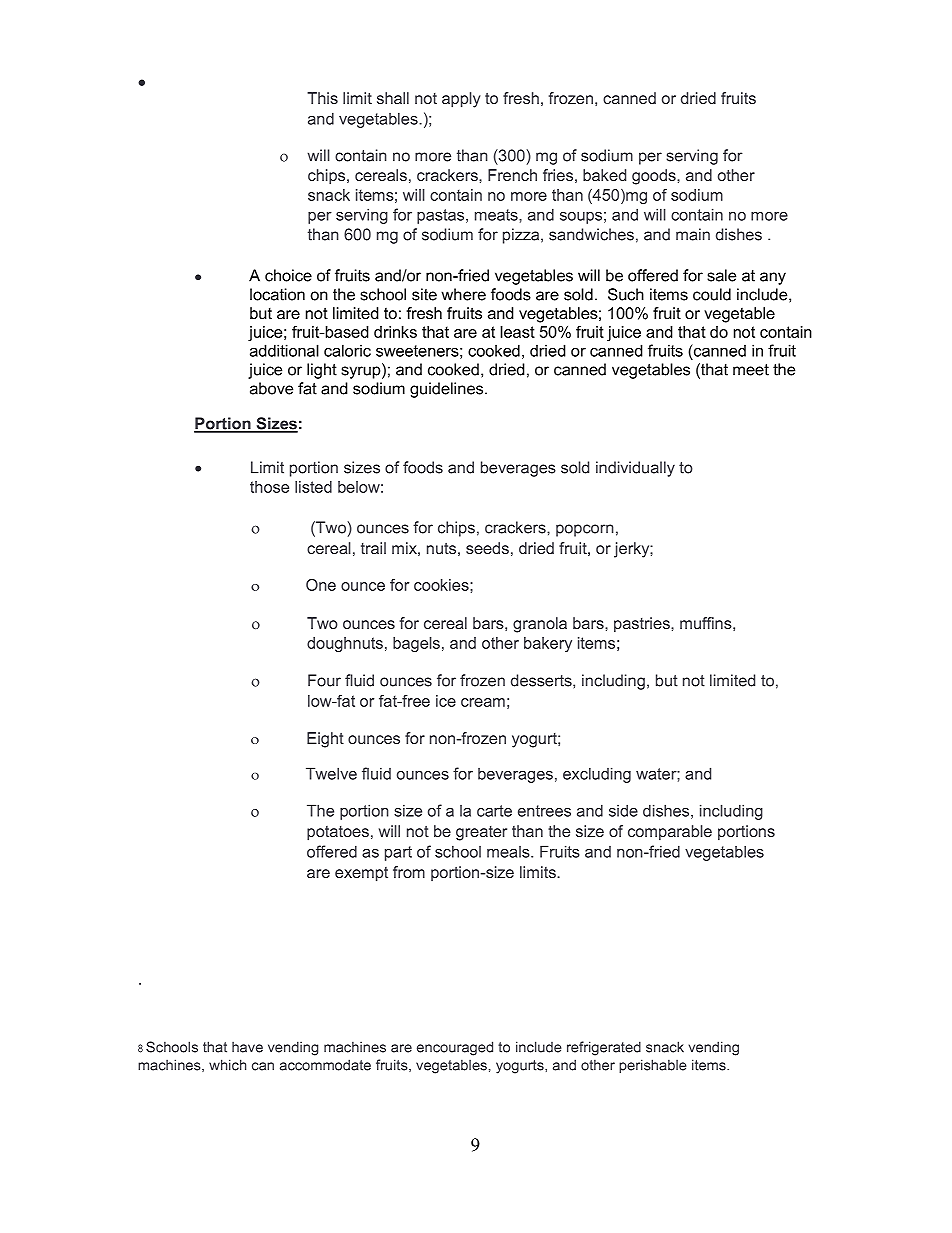  What do you see at coordinates (483, 702) in the screenshot?
I see `cream` at bounding box center [483, 702].
